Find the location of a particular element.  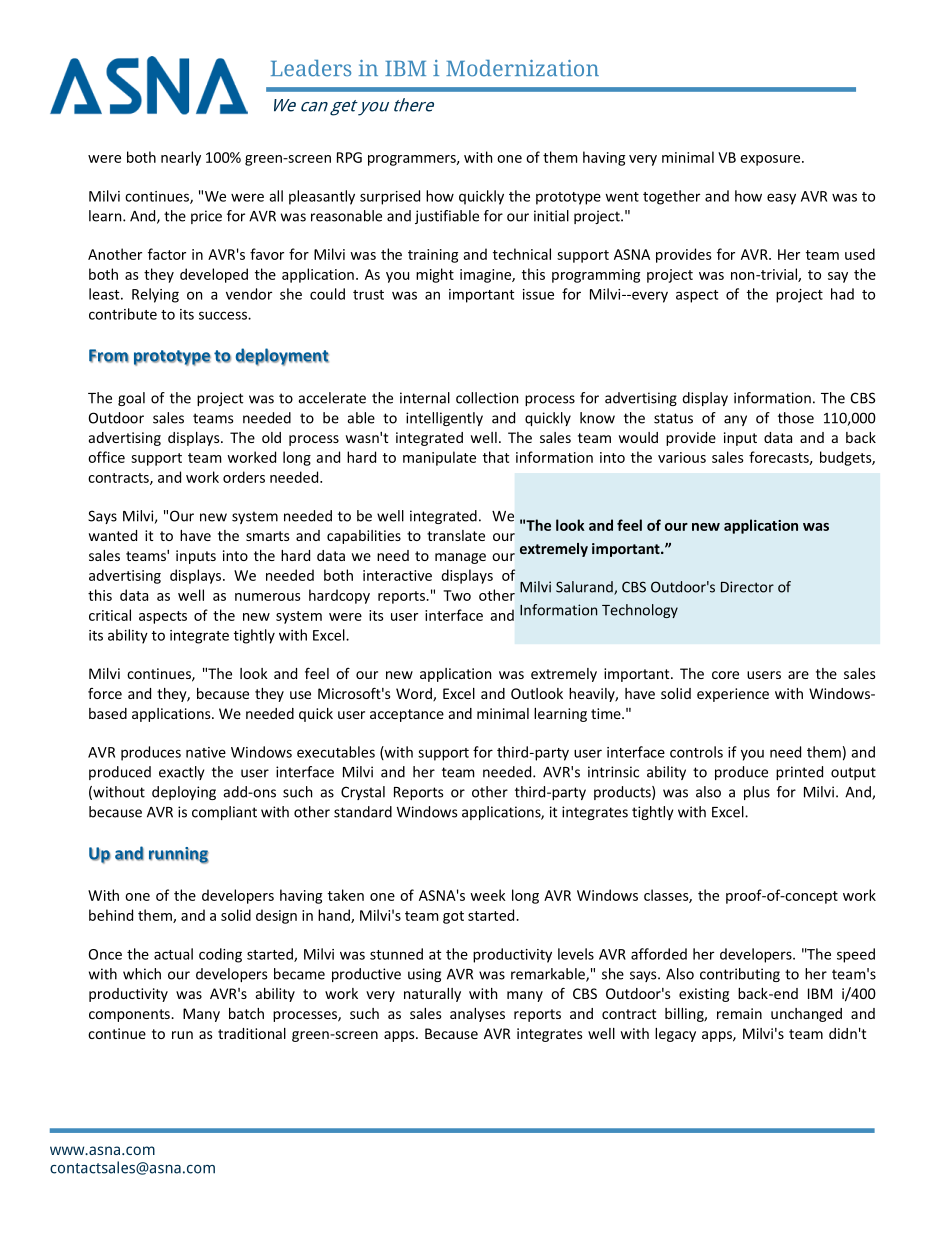

analyses is located at coordinates (477, 1015).
